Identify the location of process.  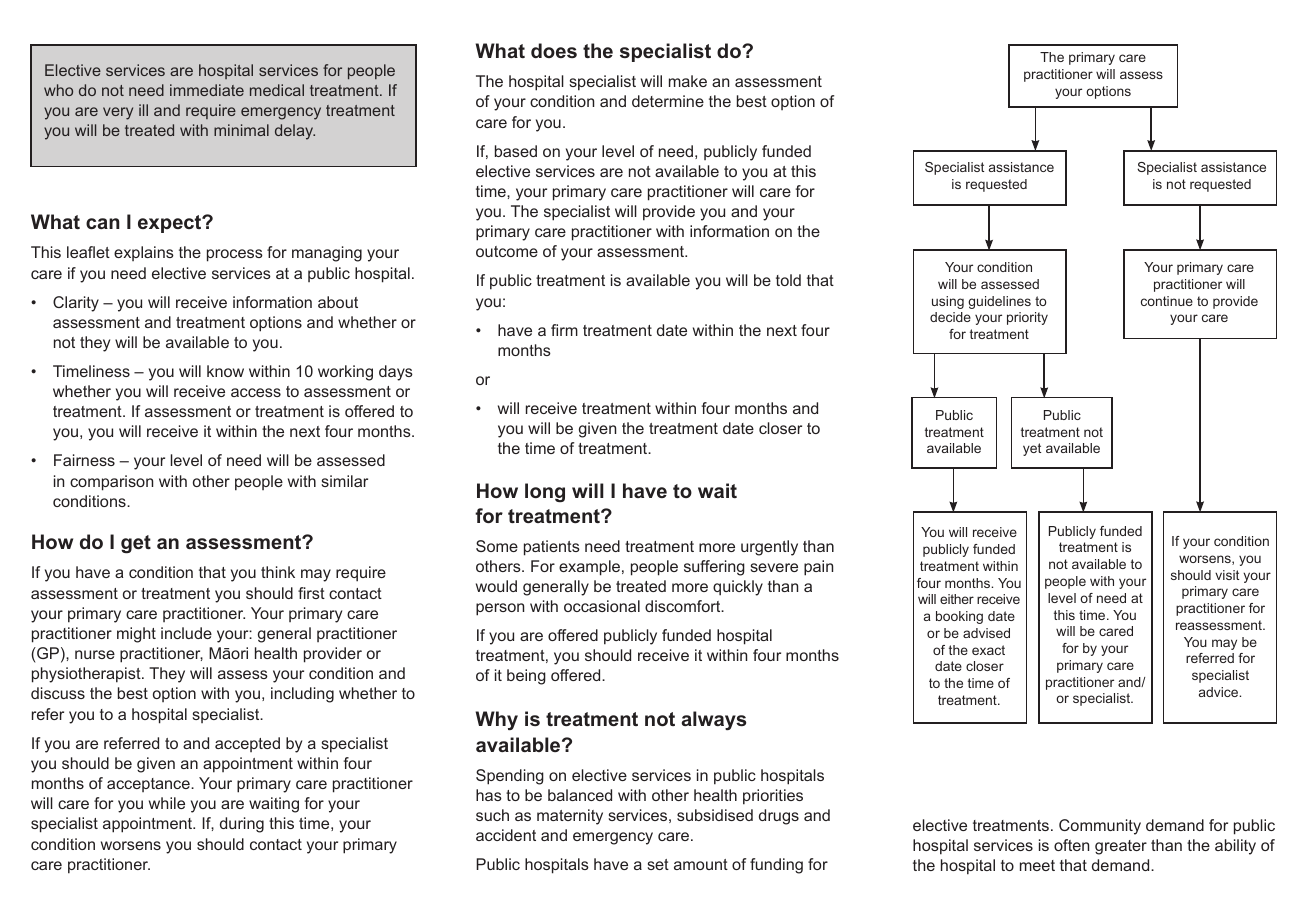
(235, 255).
